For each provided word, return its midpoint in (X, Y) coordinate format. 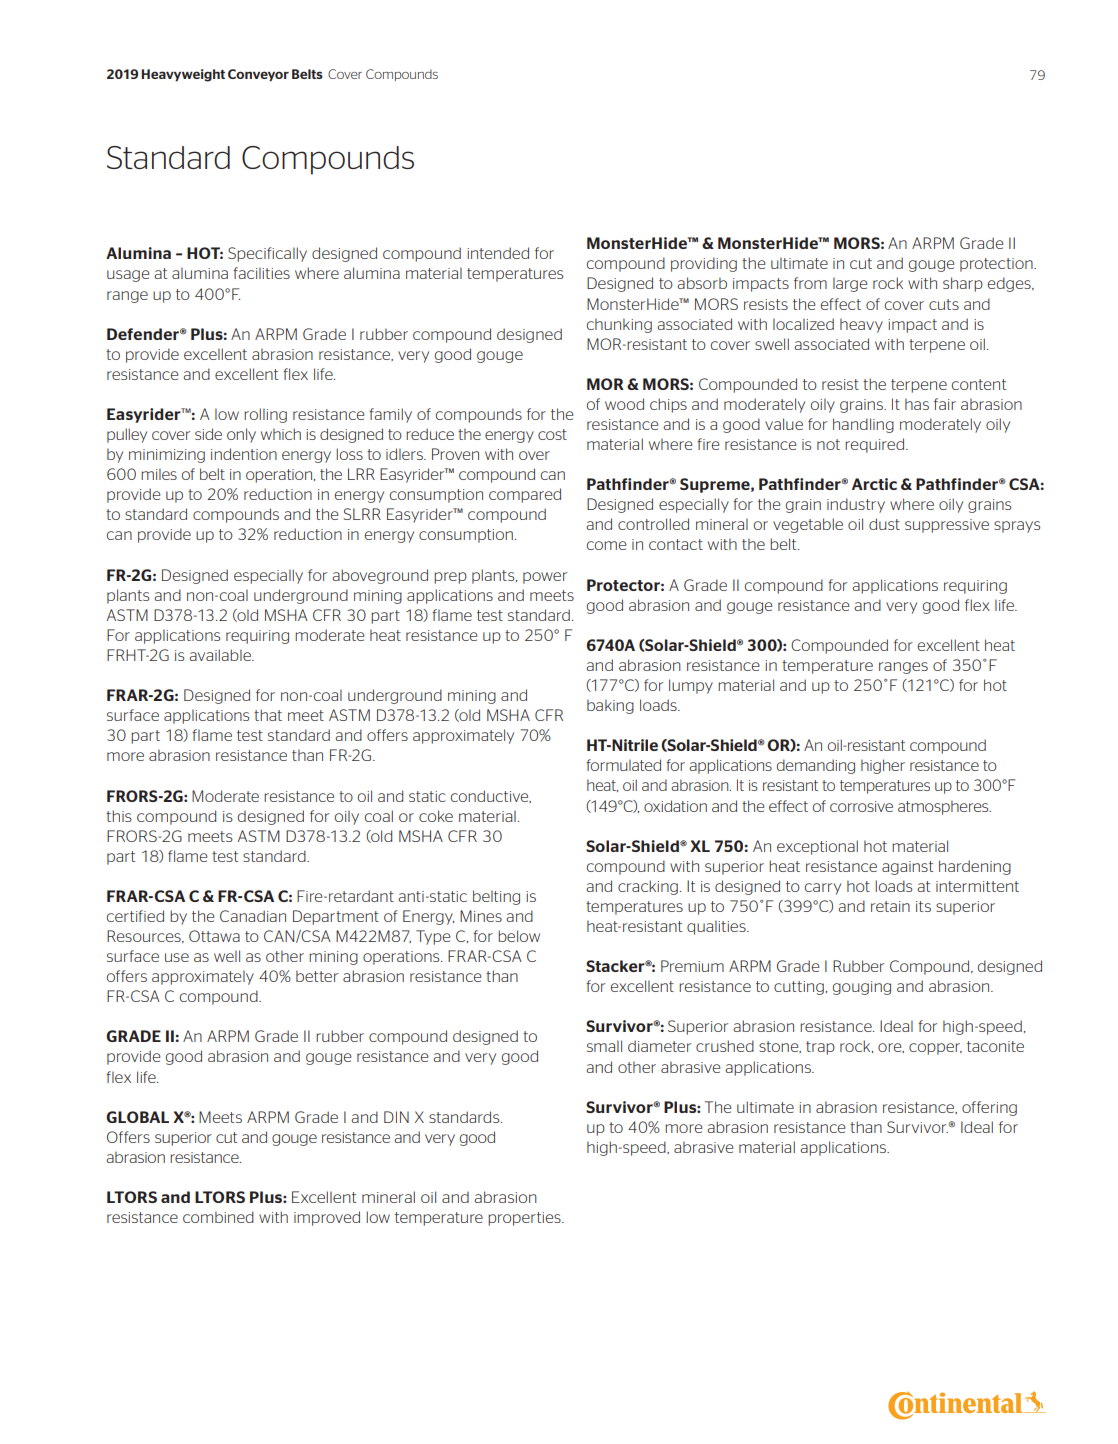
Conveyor (258, 75)
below (519, 936)
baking (610, 706)
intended (498, 253)
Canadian (253, 916)
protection (997, 265)
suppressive (947, 526)
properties (525, 1219)
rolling (265, 415)
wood (624, 404)
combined (218, 1217)
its (923, 906)
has (917, 404)
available (221, 655)
